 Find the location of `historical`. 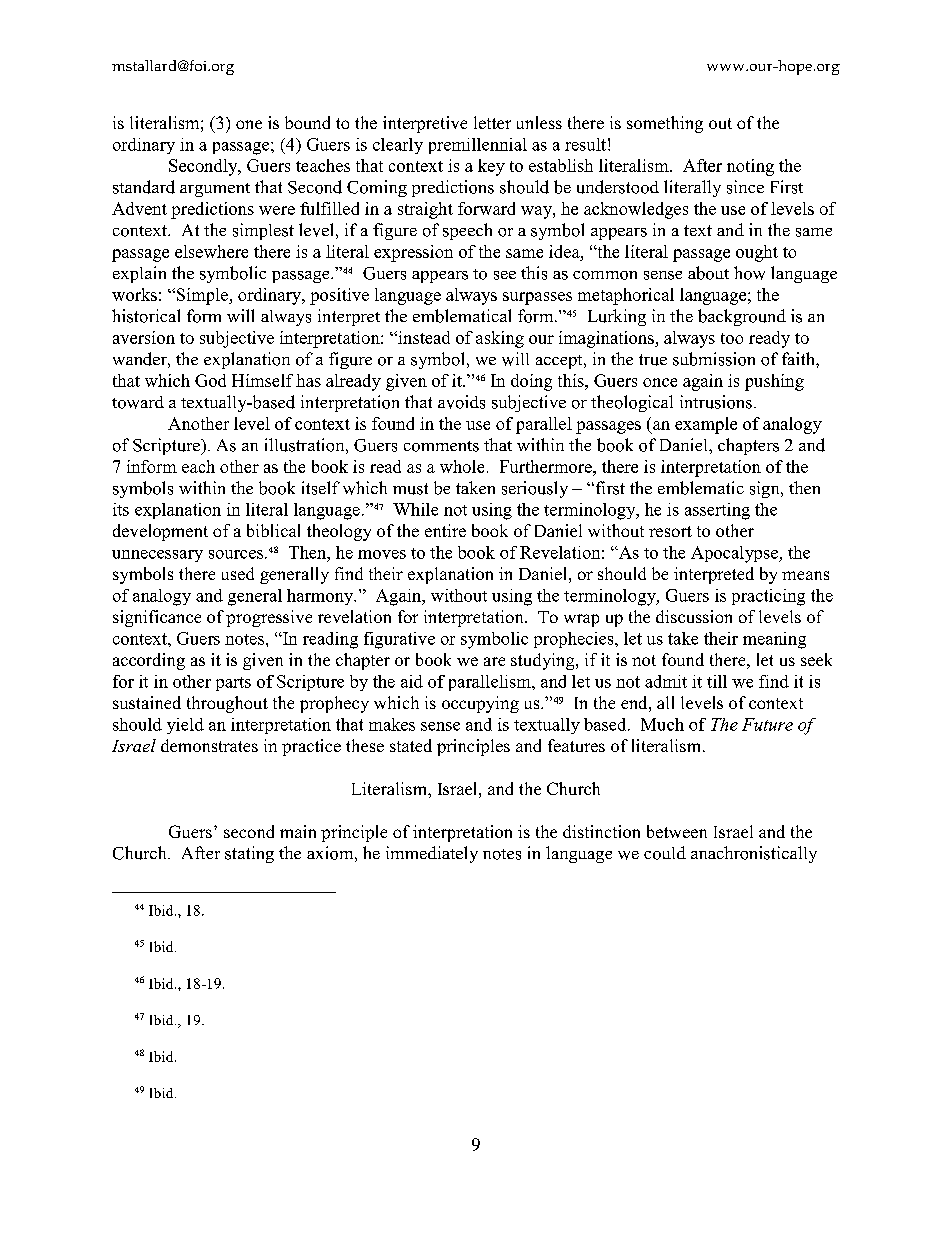

historical is located at coordinates (146, 316).
